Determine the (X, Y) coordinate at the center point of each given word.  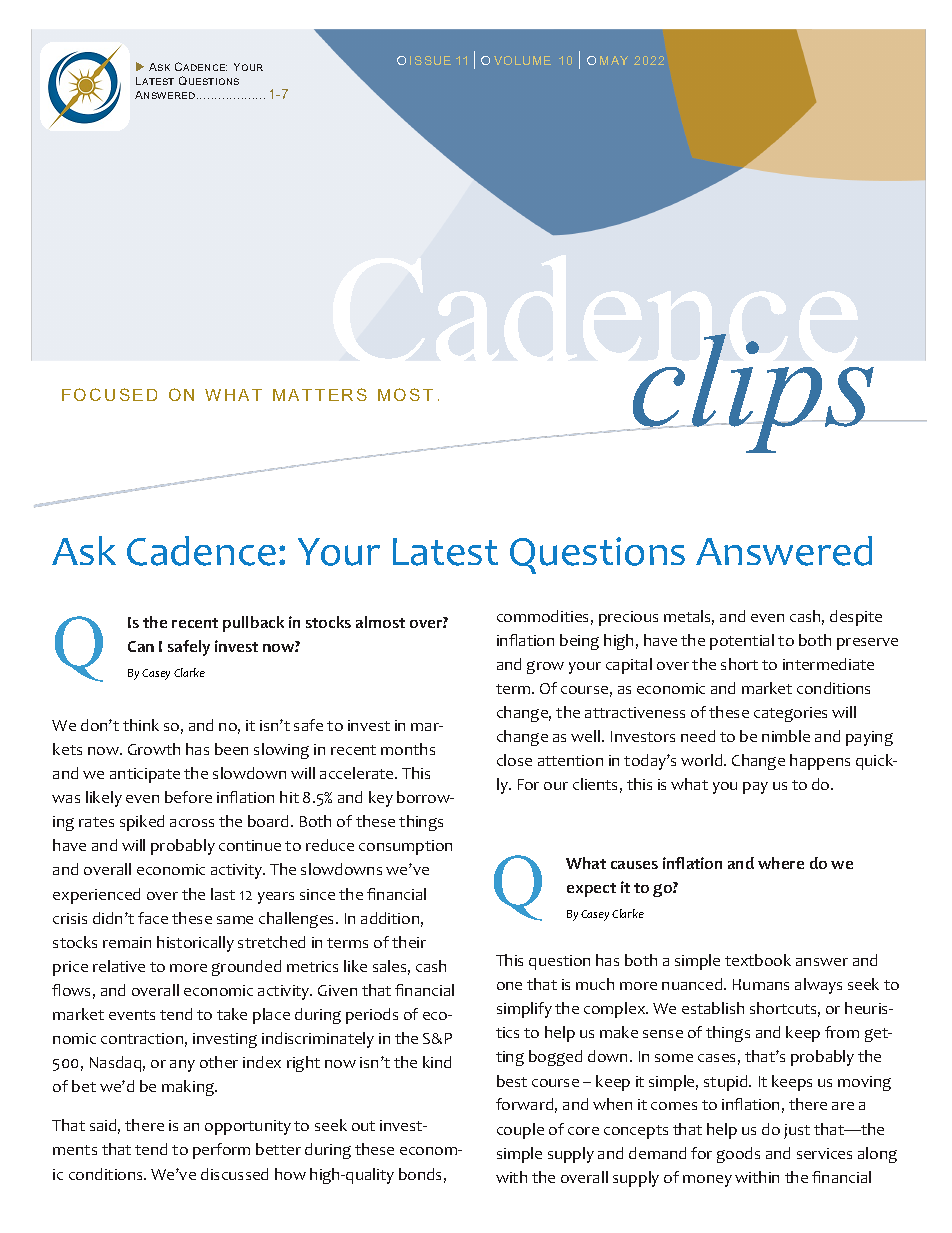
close (514, 760)
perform (221, 1151)
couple (520, 1131)
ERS (348, 394)
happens (820, 762)
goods (738, 1155)
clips (753, 393)
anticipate (145, 775)
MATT (299, 395)
